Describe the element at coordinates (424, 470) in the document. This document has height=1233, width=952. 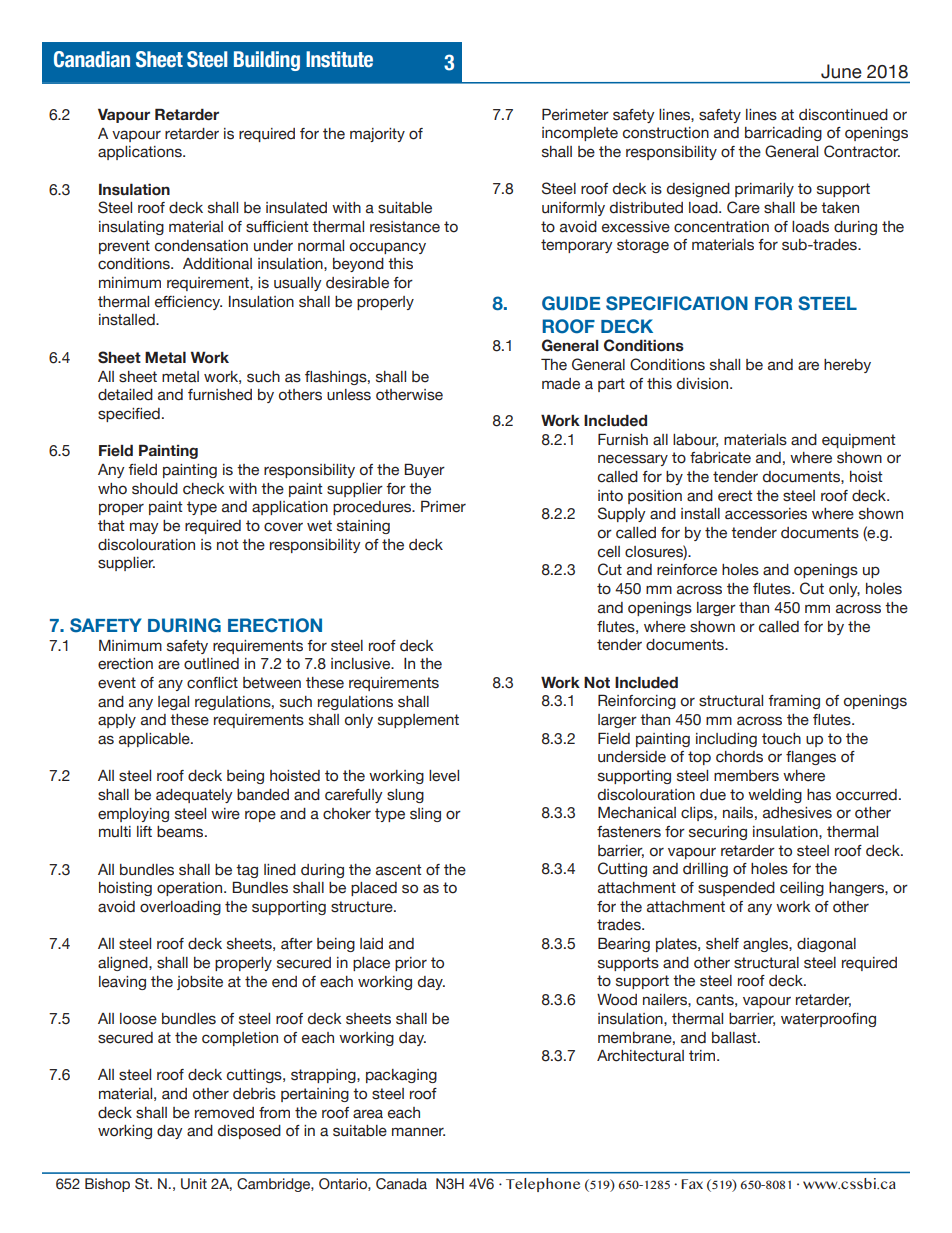
I see `Buyer` at that location.
